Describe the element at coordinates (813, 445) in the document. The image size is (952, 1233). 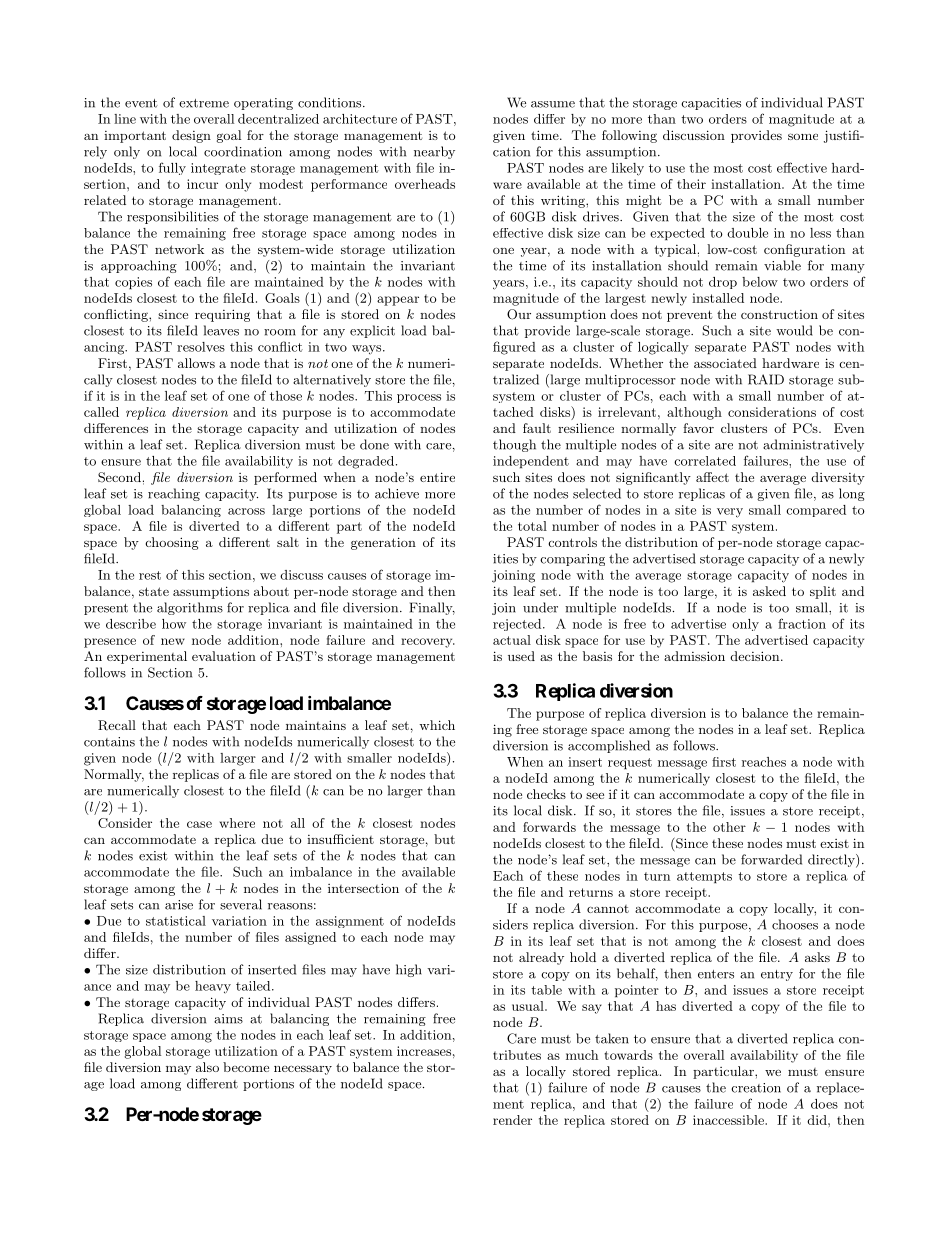
I see `administratively` at that location.
